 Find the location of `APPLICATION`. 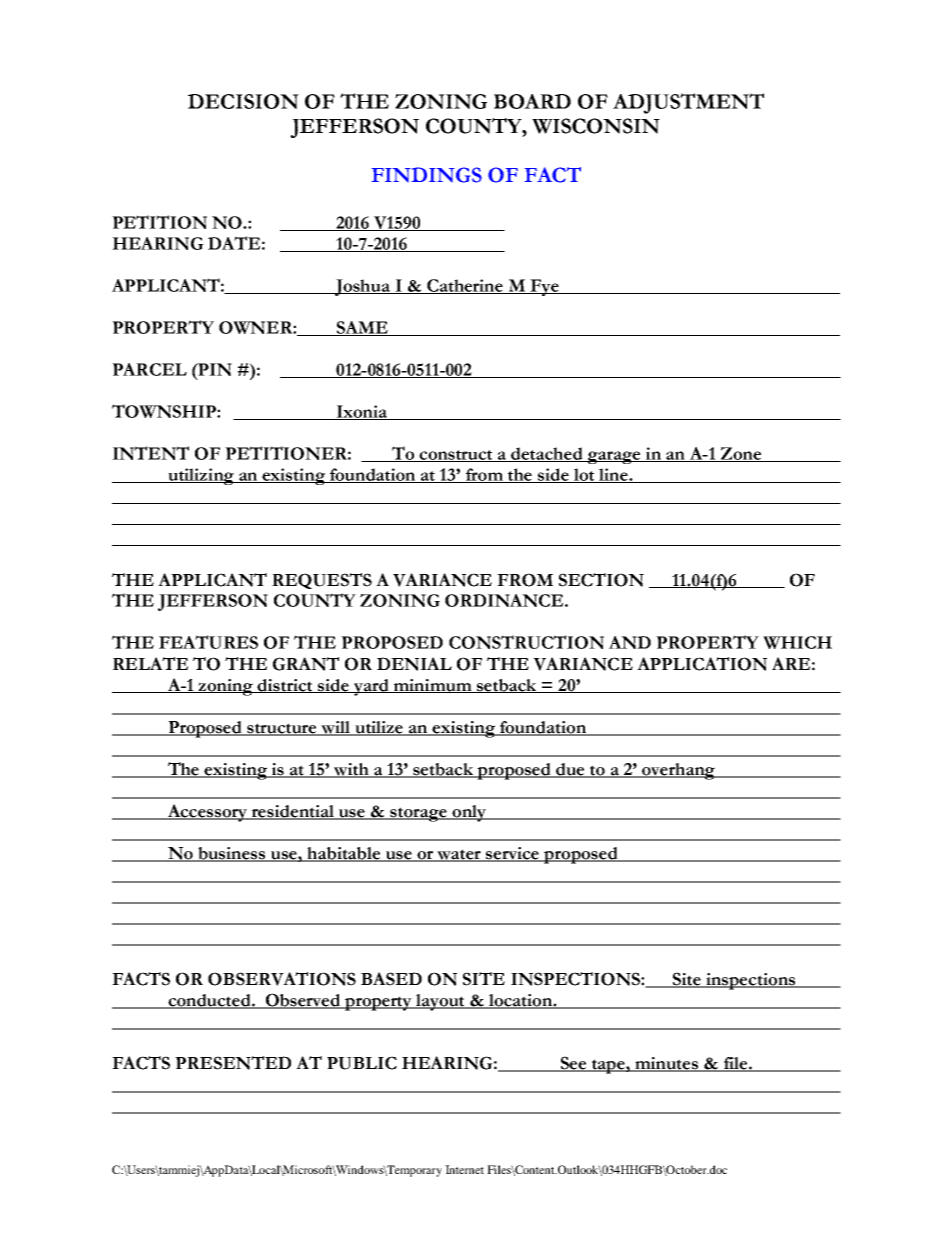

APPLICATION is located at coordinates (702, 664).
